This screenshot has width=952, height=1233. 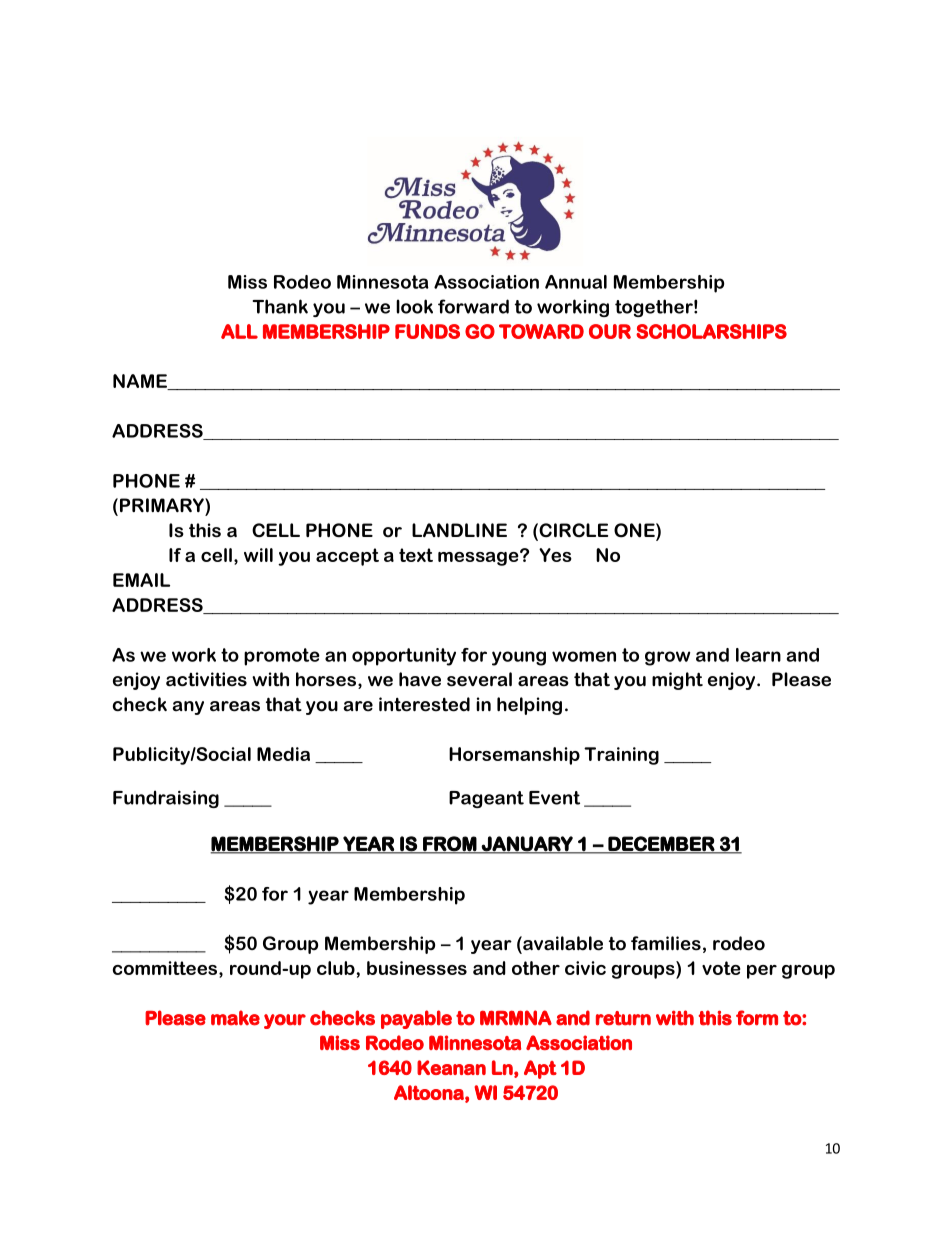 I want to click on forward, so click(x=473, y=306).
